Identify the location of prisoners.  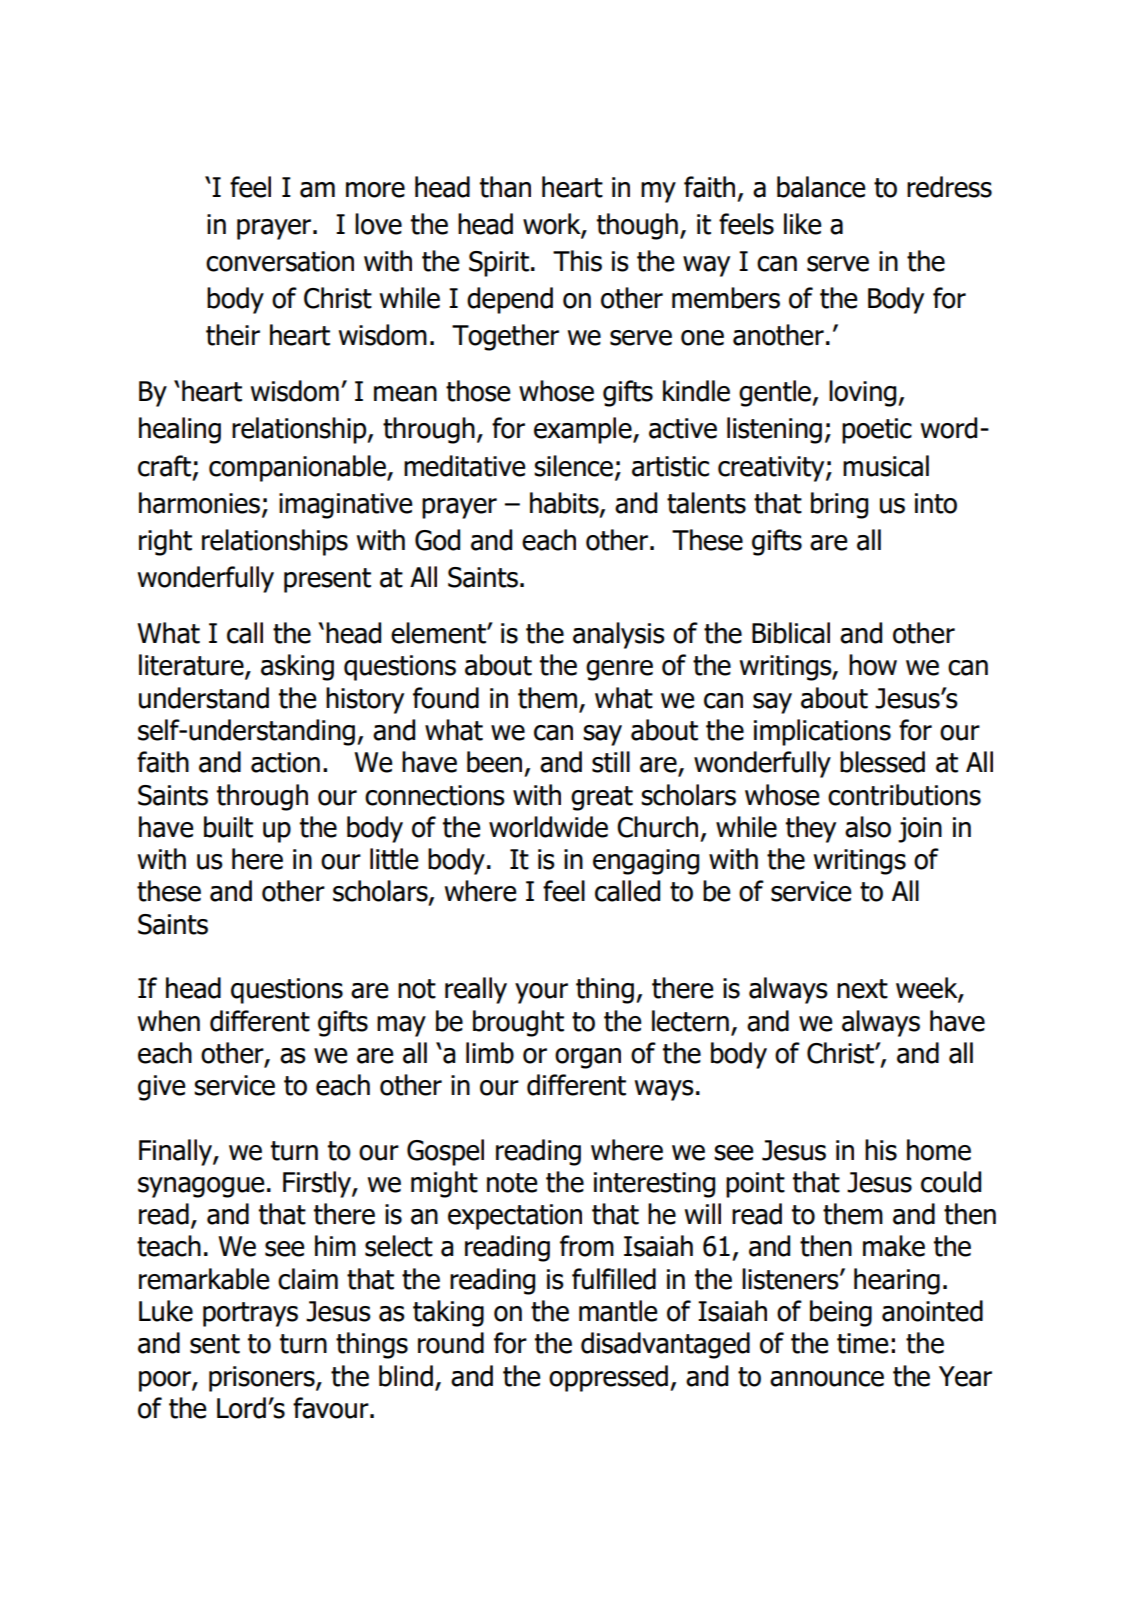
(263, 1379).
